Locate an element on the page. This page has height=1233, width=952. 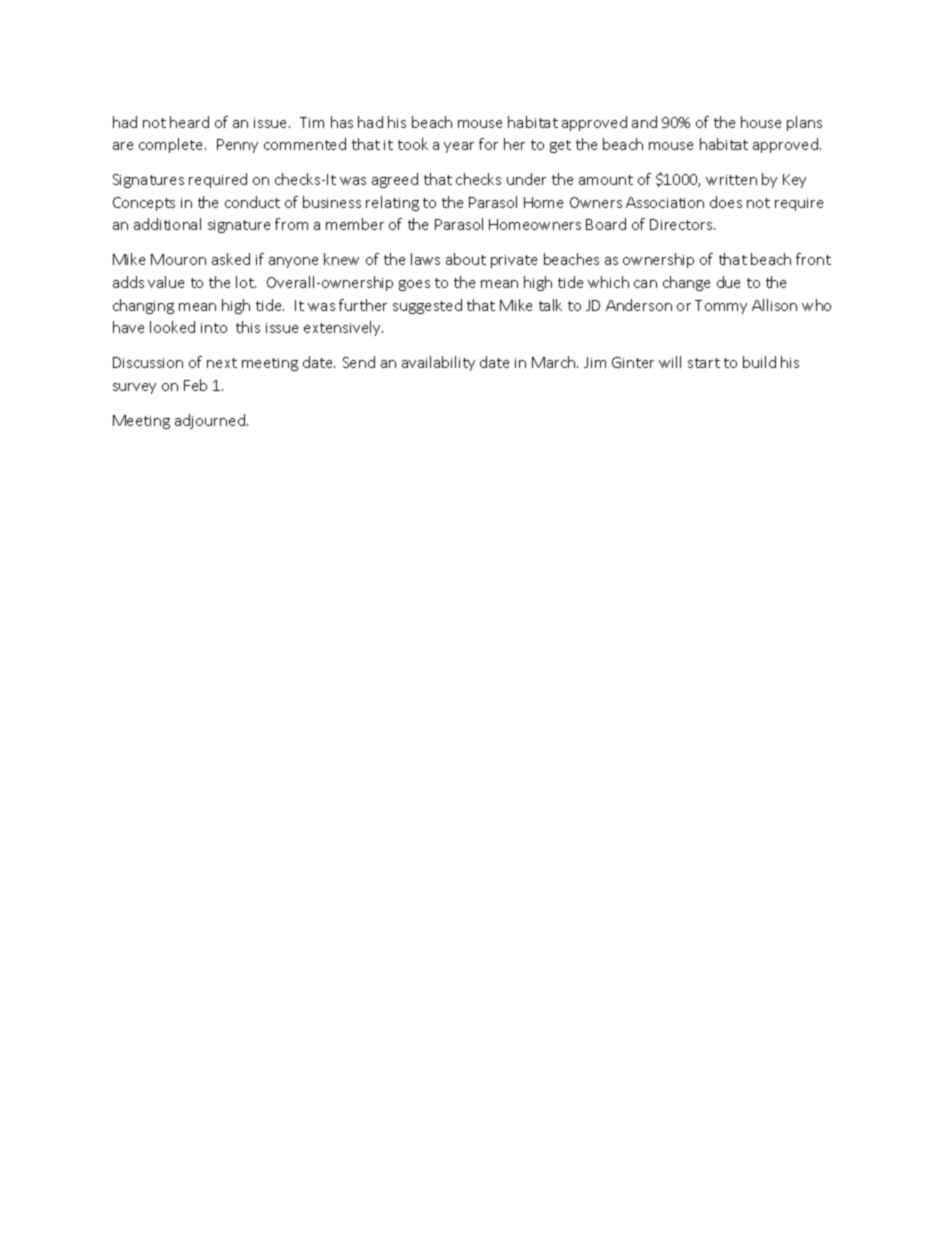
Directors is located at coordinates (682, 224).
